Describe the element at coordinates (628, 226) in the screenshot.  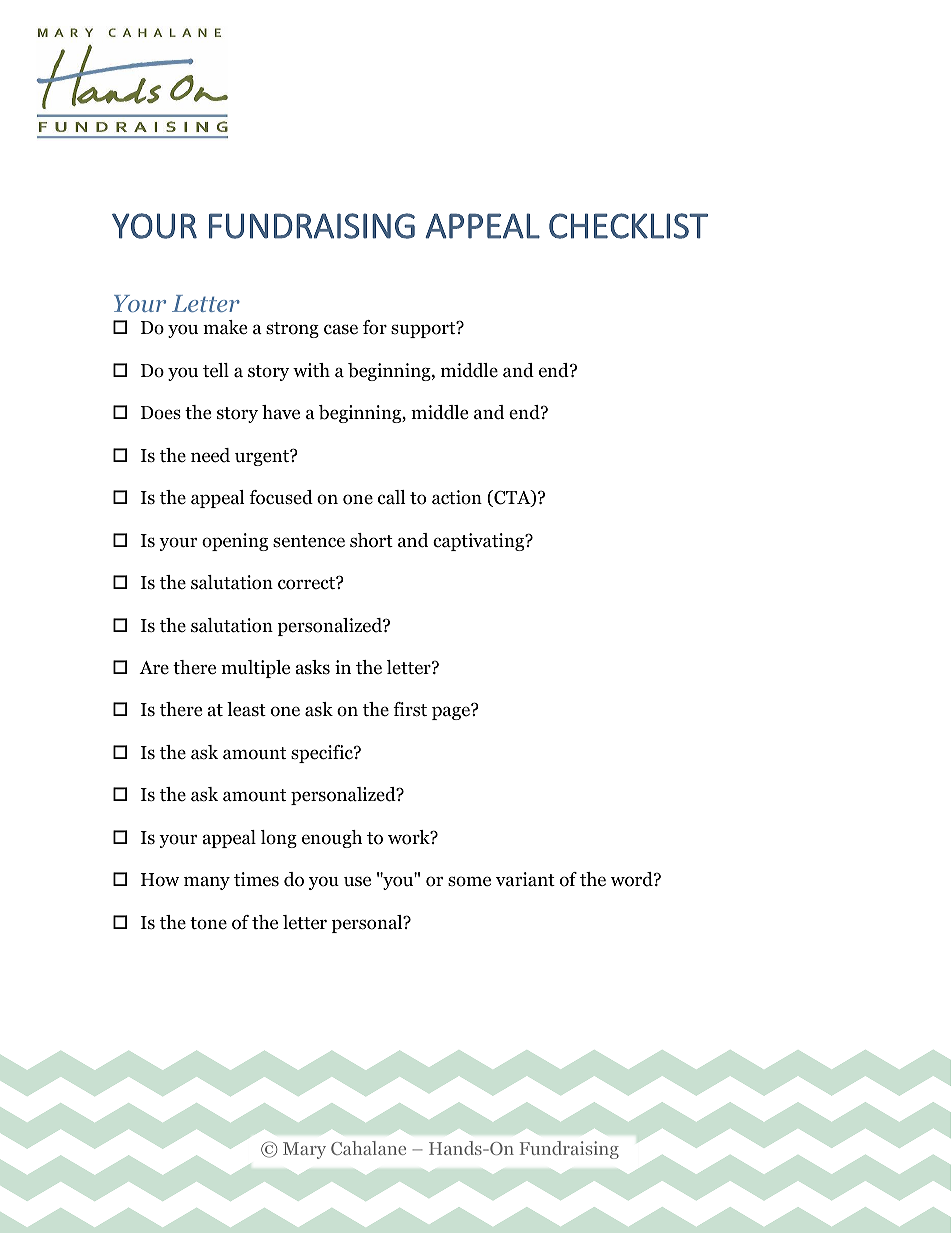
I see `CHECKLIST` at that location.
